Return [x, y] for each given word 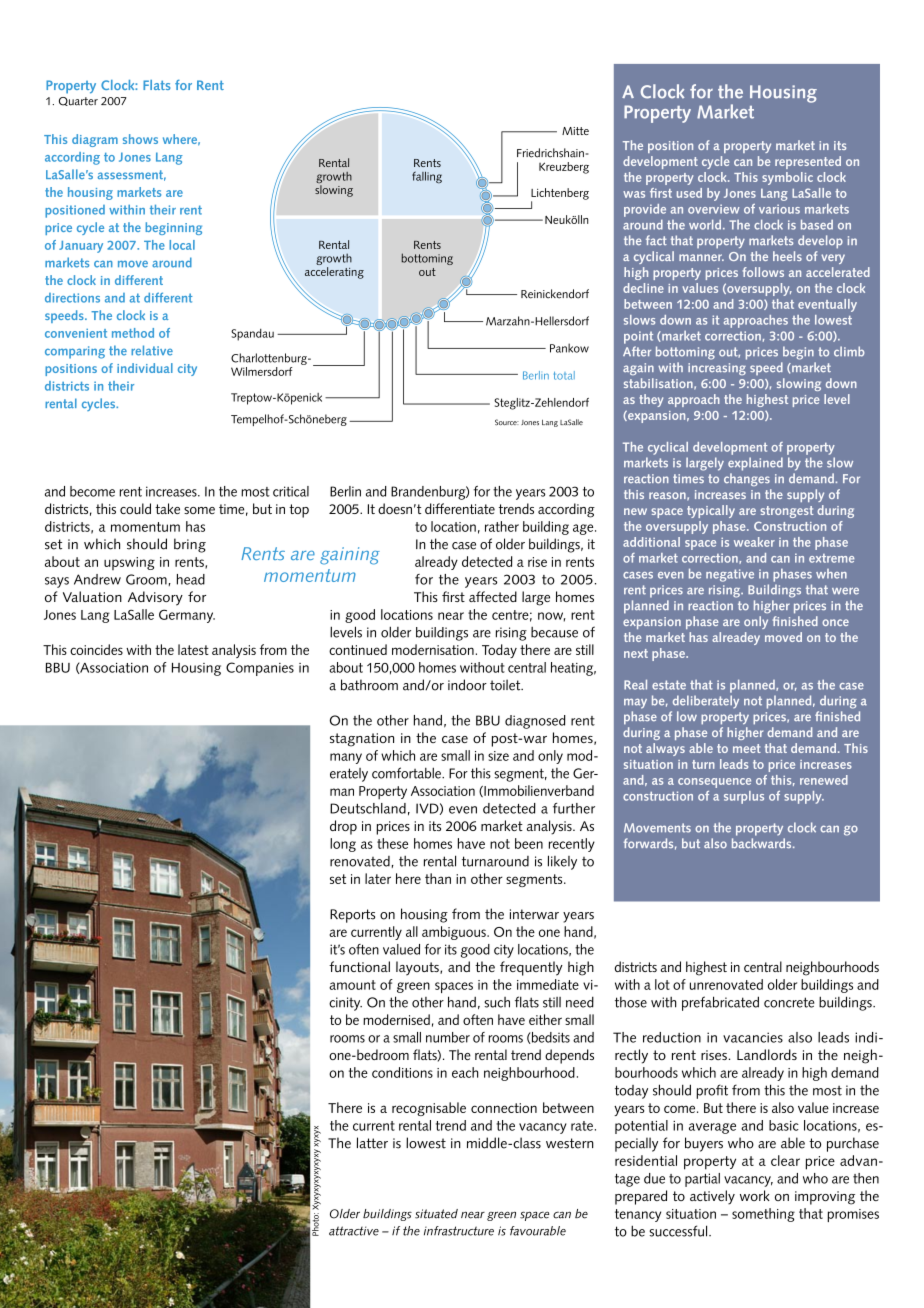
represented [808, 162]
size [498, 756]
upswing [129, 563]
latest [193, 649]
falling [427, 177]
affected [493, 596]
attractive [354, 1231]
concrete [789, 1002]
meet [747, 748]
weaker [754, 542]
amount [352, 985]
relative [152, 350]
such [497, 1002]
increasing [717, 369]
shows [140, 139]
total [564, 375]
